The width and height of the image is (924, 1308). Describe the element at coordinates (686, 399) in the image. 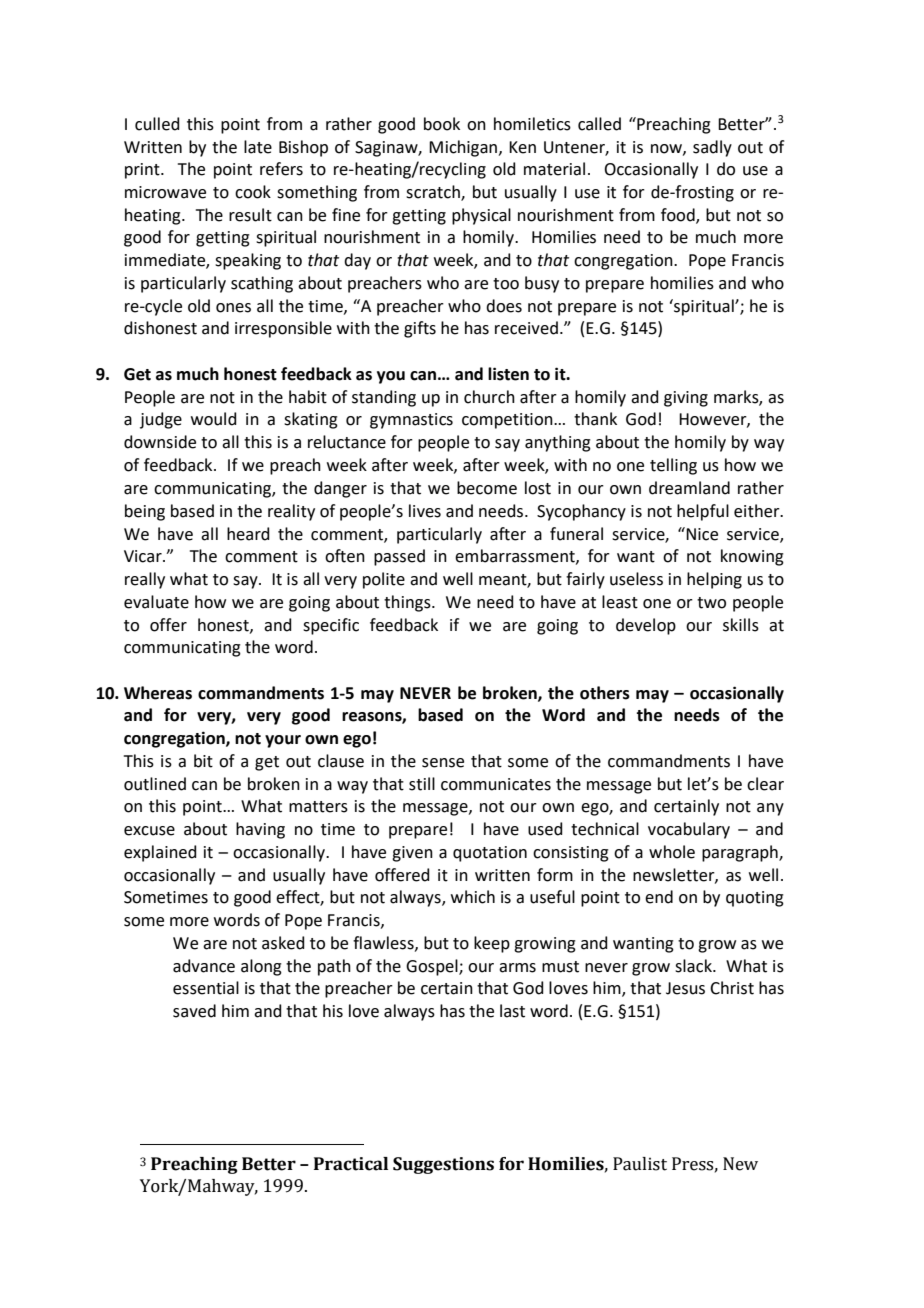

I see `giving` at that location.
